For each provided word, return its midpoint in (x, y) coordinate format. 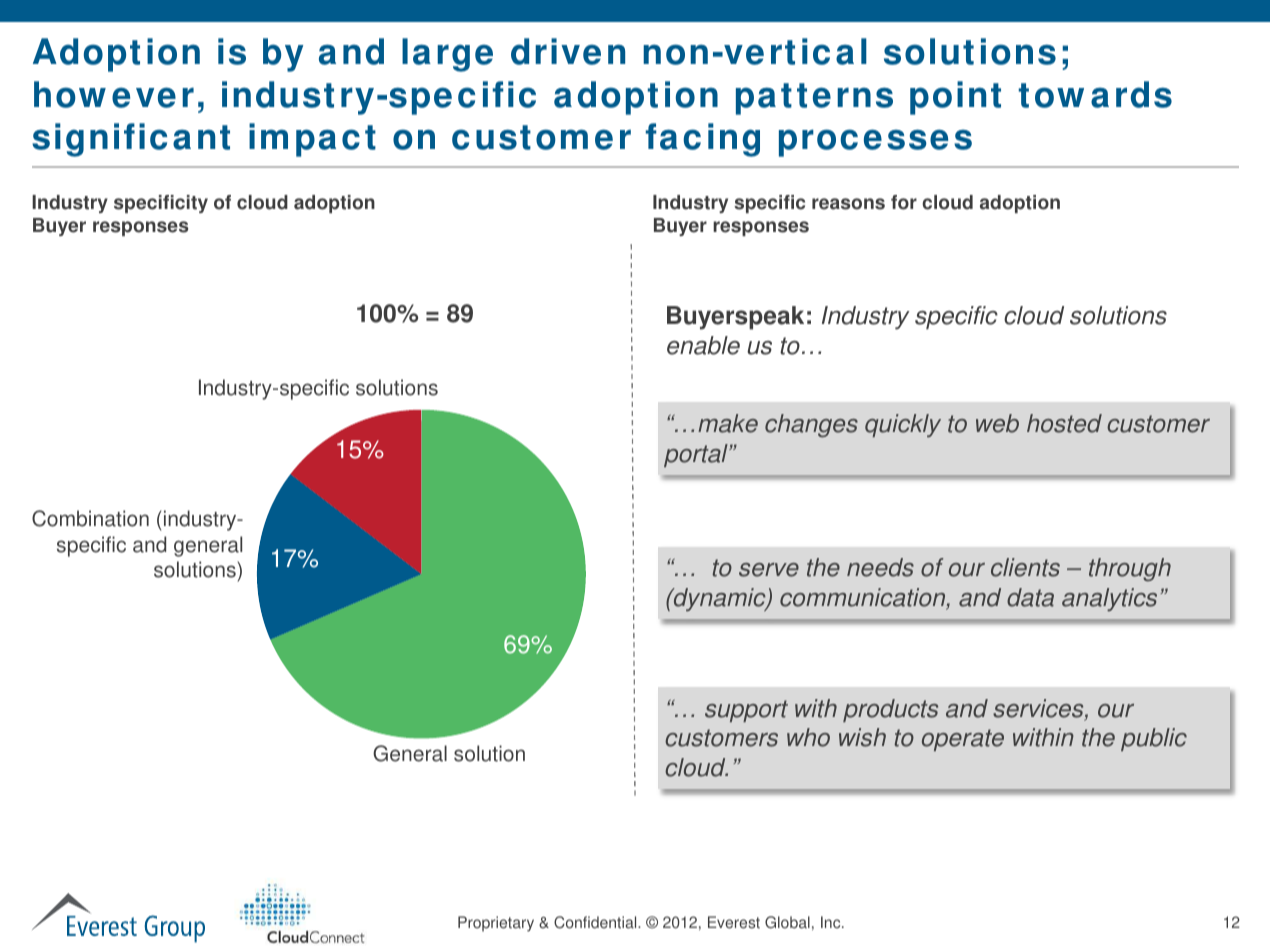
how (70, 94)
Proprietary (496, 924)
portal (697, 455)
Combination (90, 518)
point (955, 98)
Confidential (596, 922)
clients (1025, 567)
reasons (848, 204)
